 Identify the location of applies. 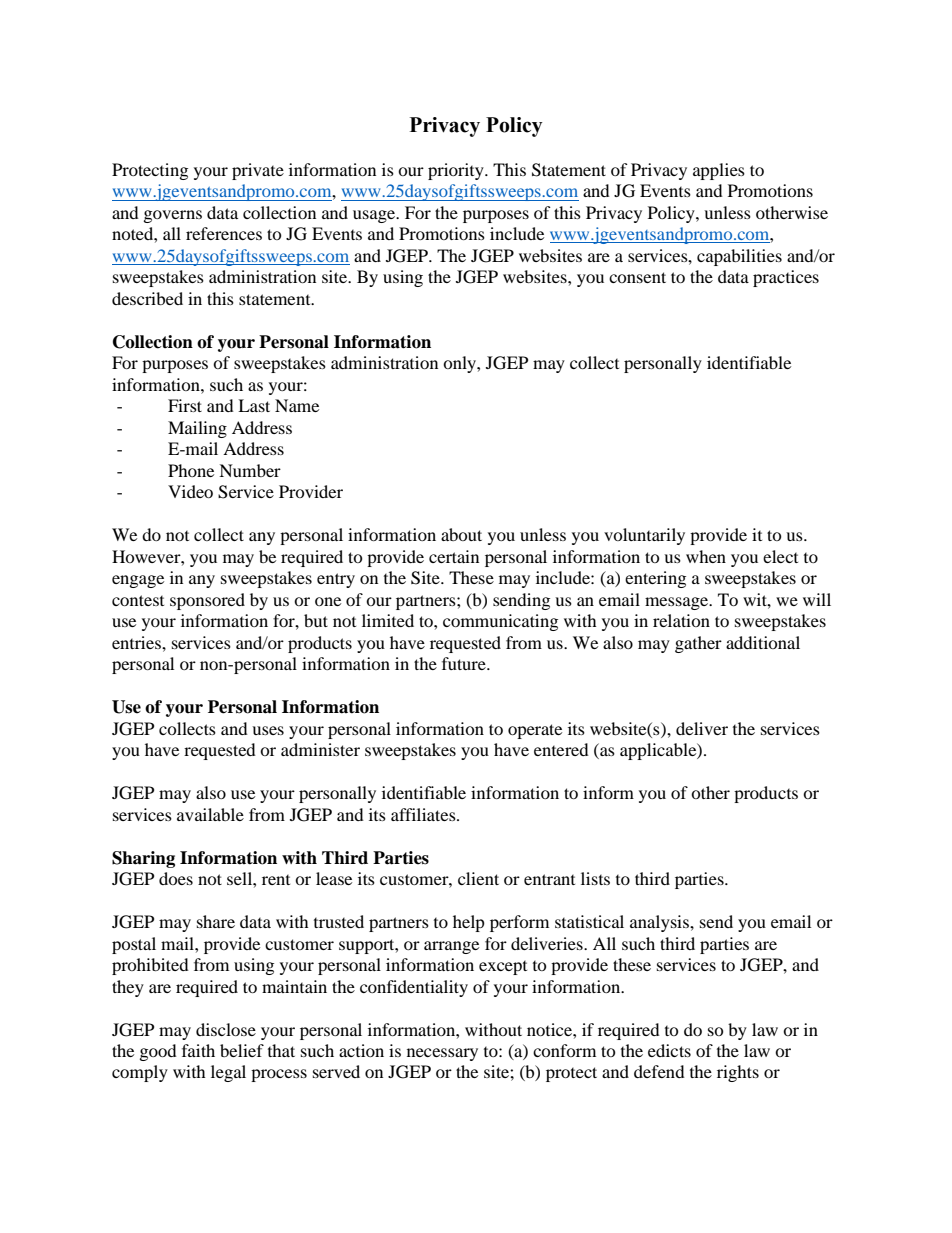
(719, 171).
